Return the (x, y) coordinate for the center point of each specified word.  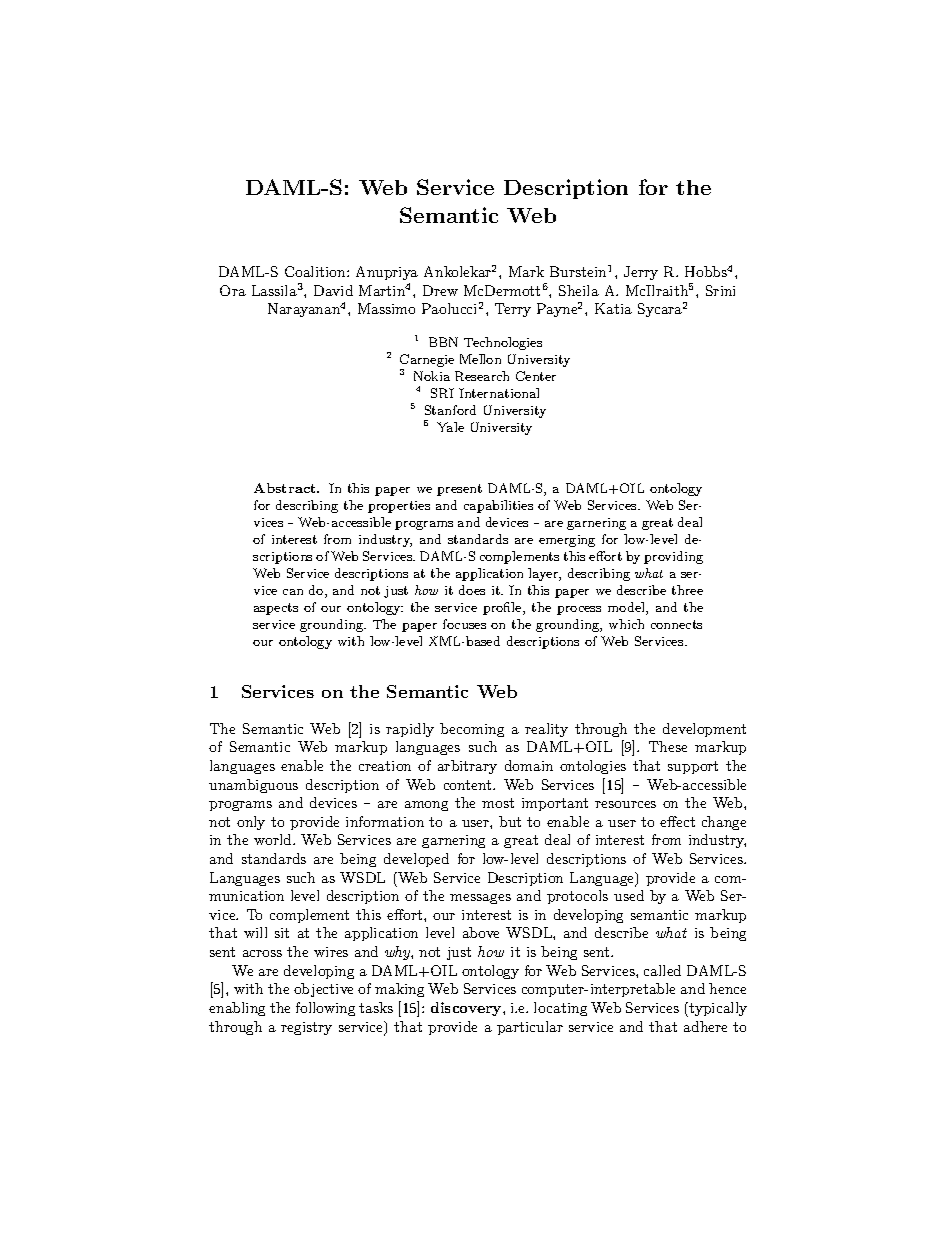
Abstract (286, 488)
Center (536, 376)
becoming (472, 730)
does (472, 590)
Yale (450, 427)
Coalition (316, 271)
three (687, 590)
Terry (513, 310)
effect (677, 821)
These (668, 746)
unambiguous (253, 786)
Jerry (641, 273)
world (274, 839)
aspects (276, 609)
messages (480, 899)
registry (306, 1028)
